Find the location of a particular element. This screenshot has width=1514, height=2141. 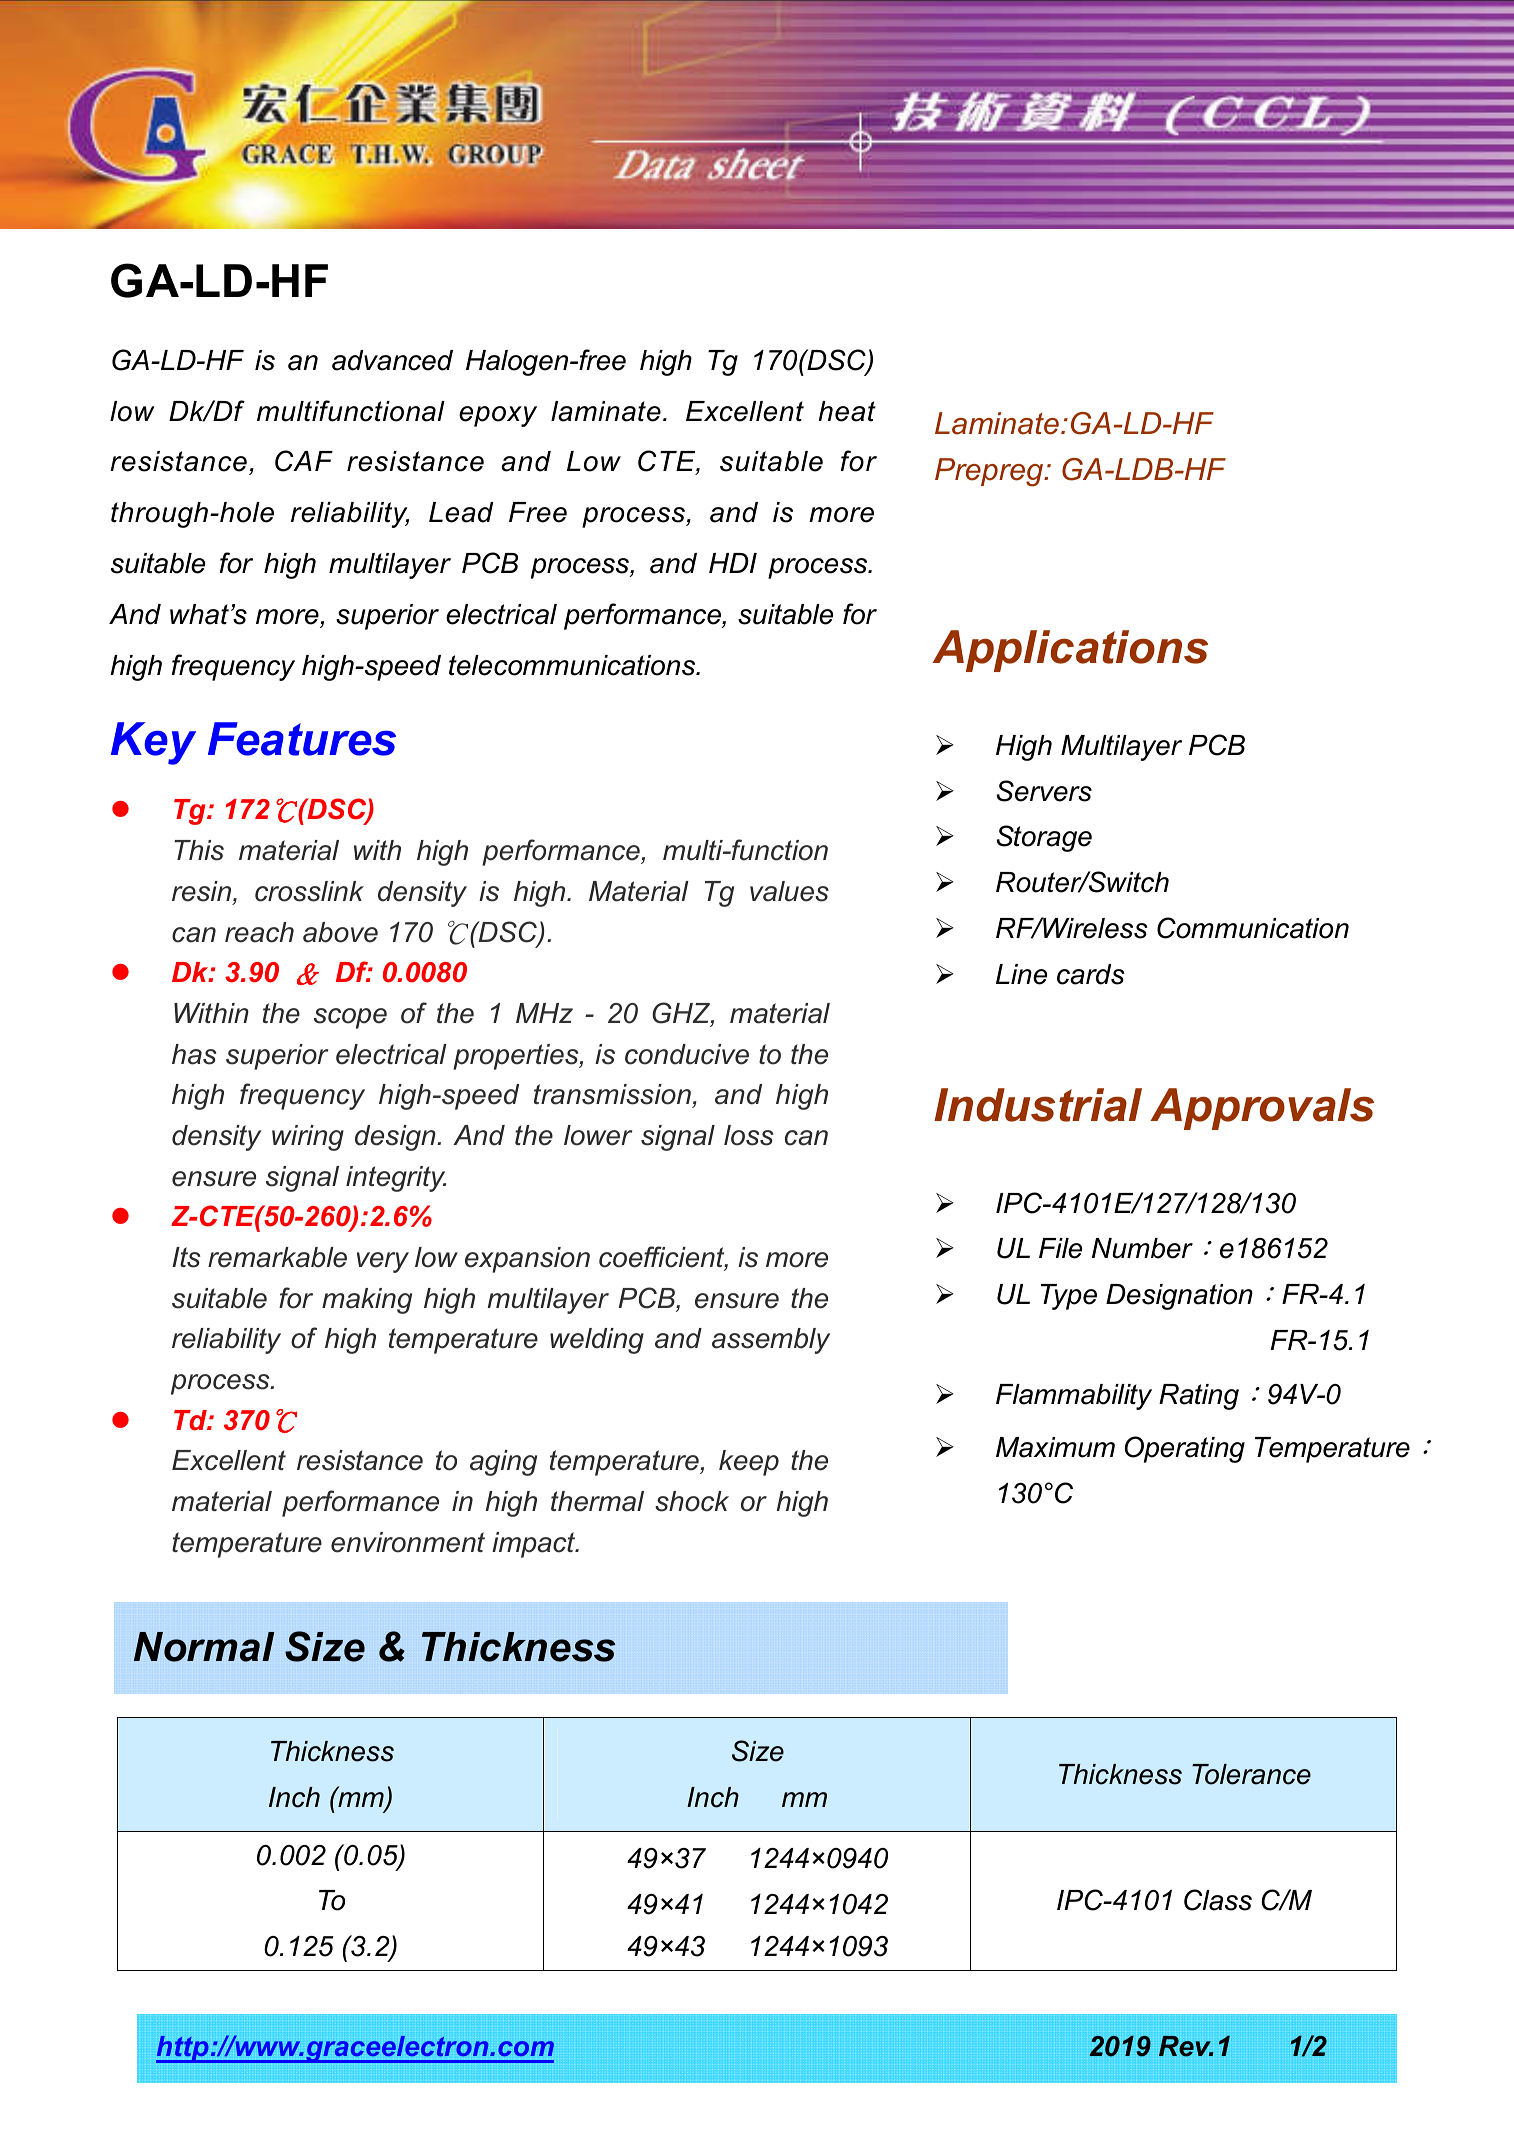

impact is located at coordinates (535, 1545).
